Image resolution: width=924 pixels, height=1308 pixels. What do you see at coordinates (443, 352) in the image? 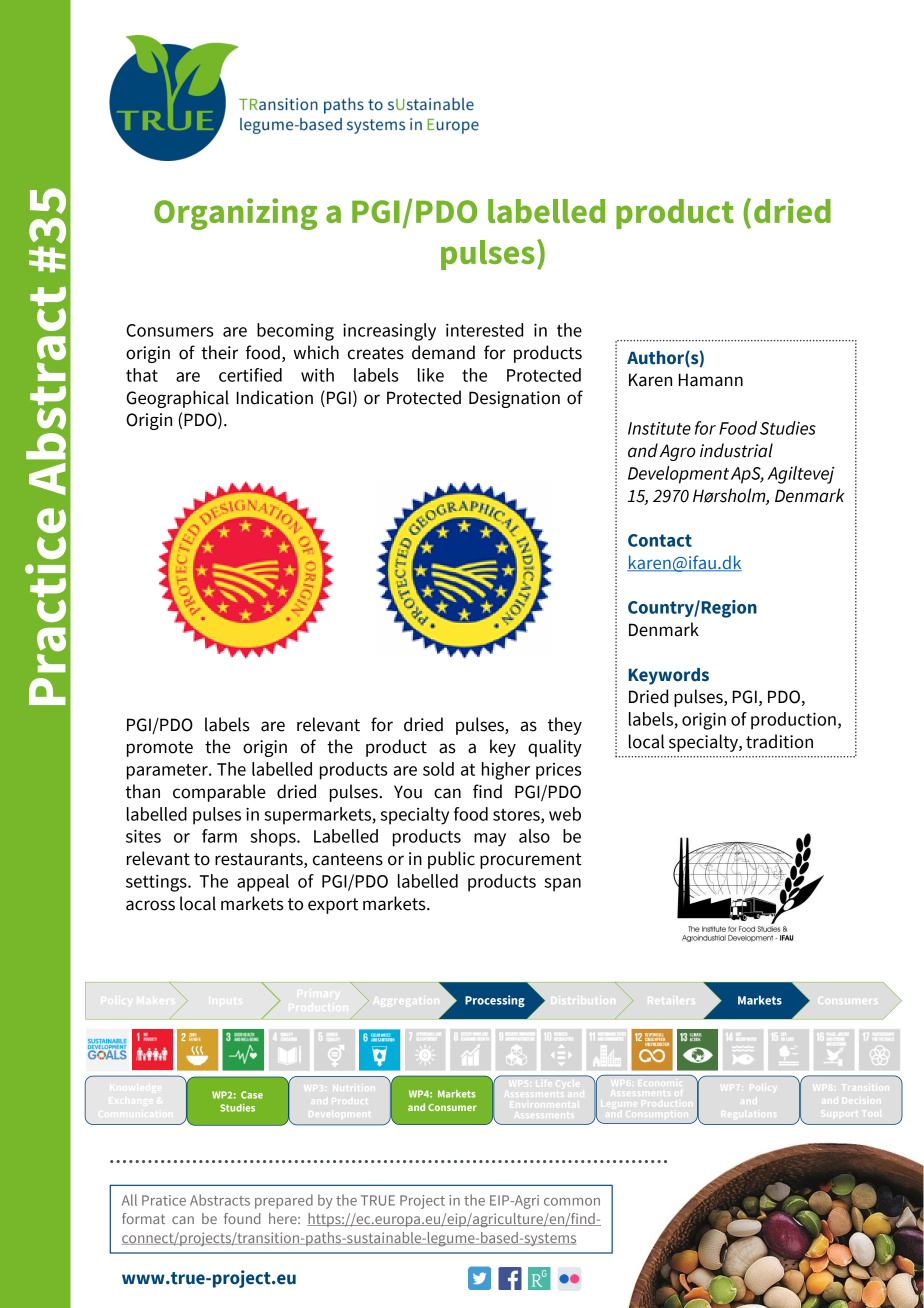
I see `demand` at bounding box center [443, 352].
